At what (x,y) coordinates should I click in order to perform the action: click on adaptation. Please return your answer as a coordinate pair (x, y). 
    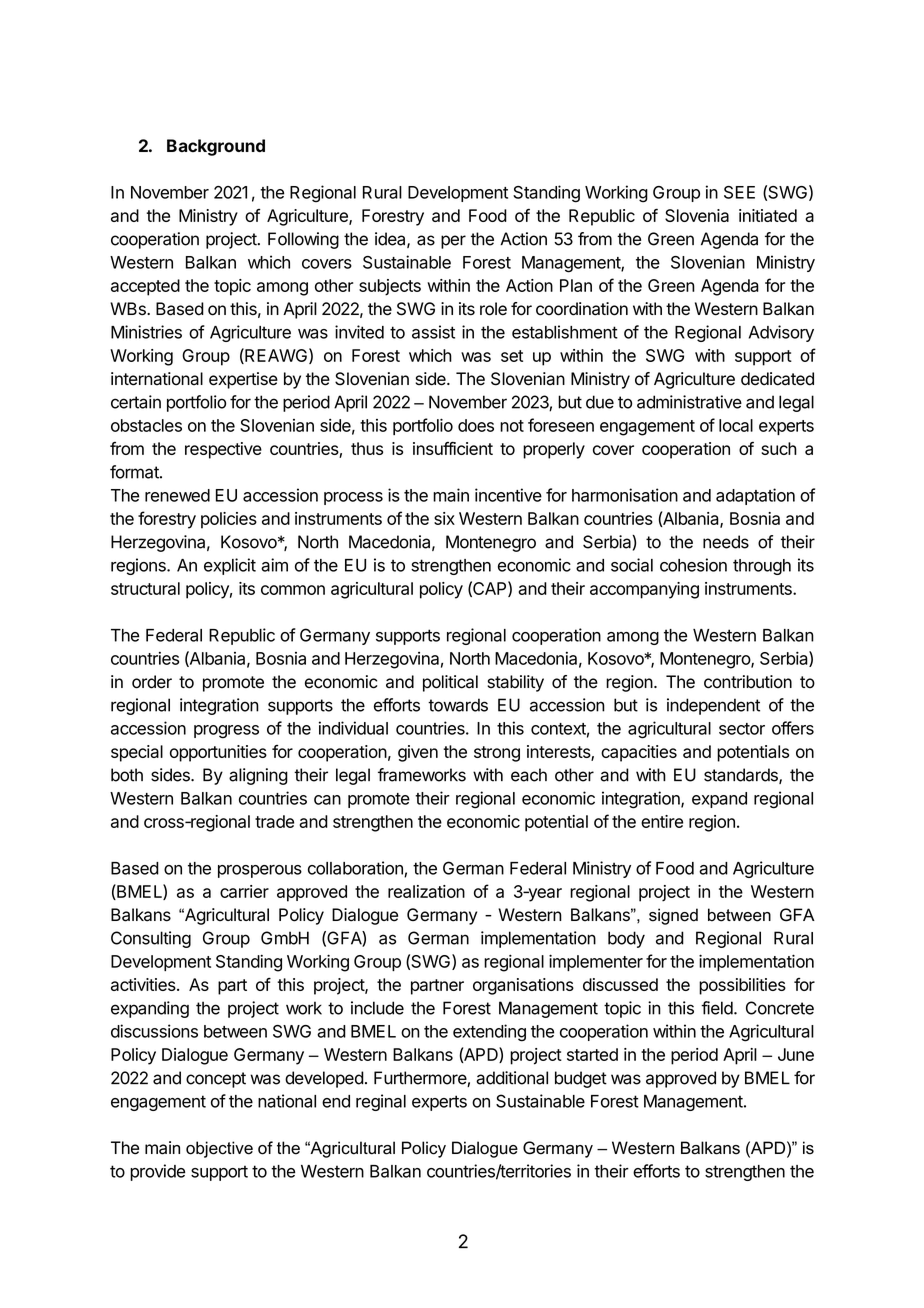
    Looking at the image, I should click on (755, 496).
